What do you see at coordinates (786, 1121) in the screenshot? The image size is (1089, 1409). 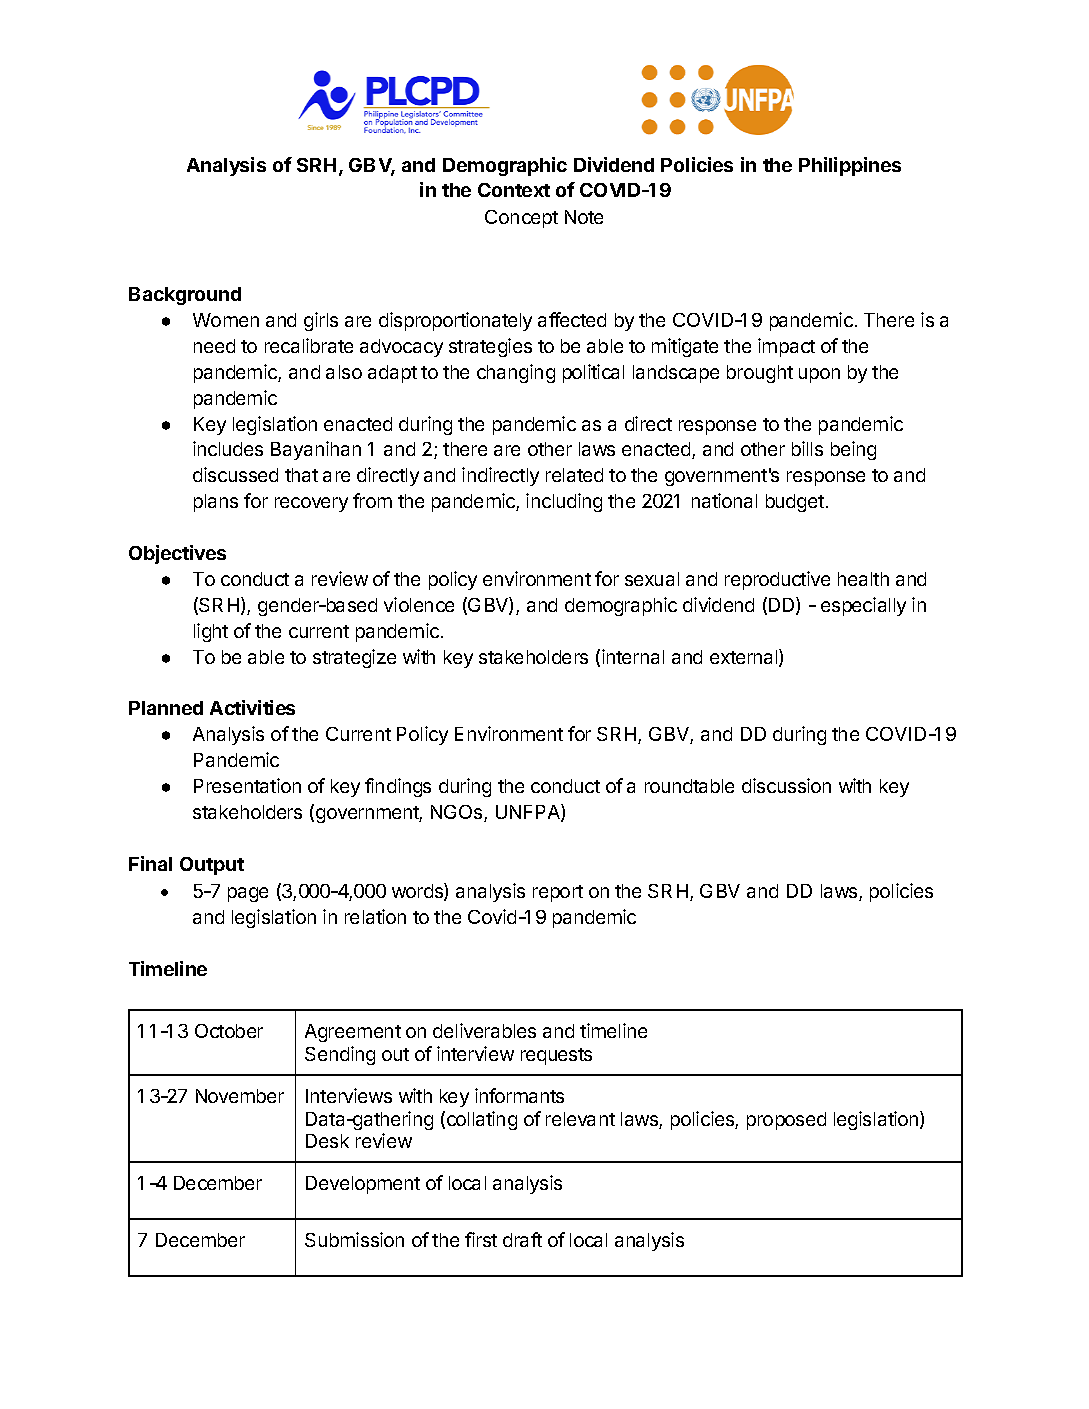 I see `proposed` at bounding box center [786, 1121].
